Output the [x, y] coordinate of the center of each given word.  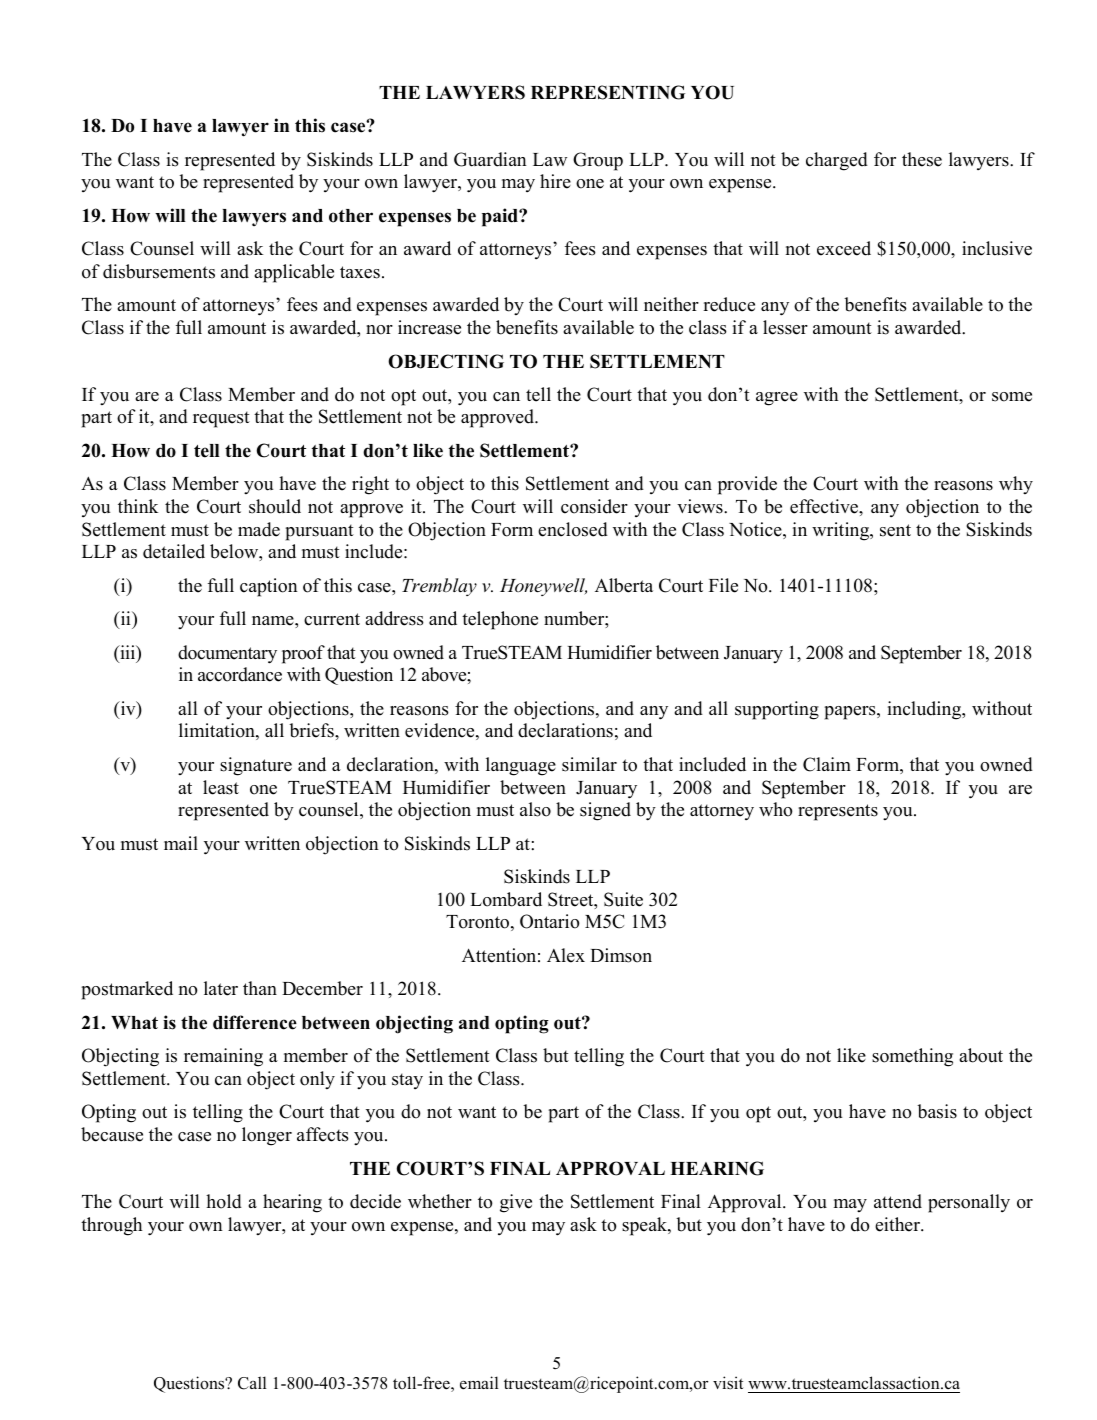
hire [555, 181]
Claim [827, 764]
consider [594, 506]
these [922, 159]
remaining [223, 1057]
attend [898, 1201]
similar [589, 764]
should [275, 506]
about [981, 1055]
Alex [566, 955]
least [221, 787]
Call [252, 1383]
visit [728, 1383]
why [1016, 485]
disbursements [159, 271]
